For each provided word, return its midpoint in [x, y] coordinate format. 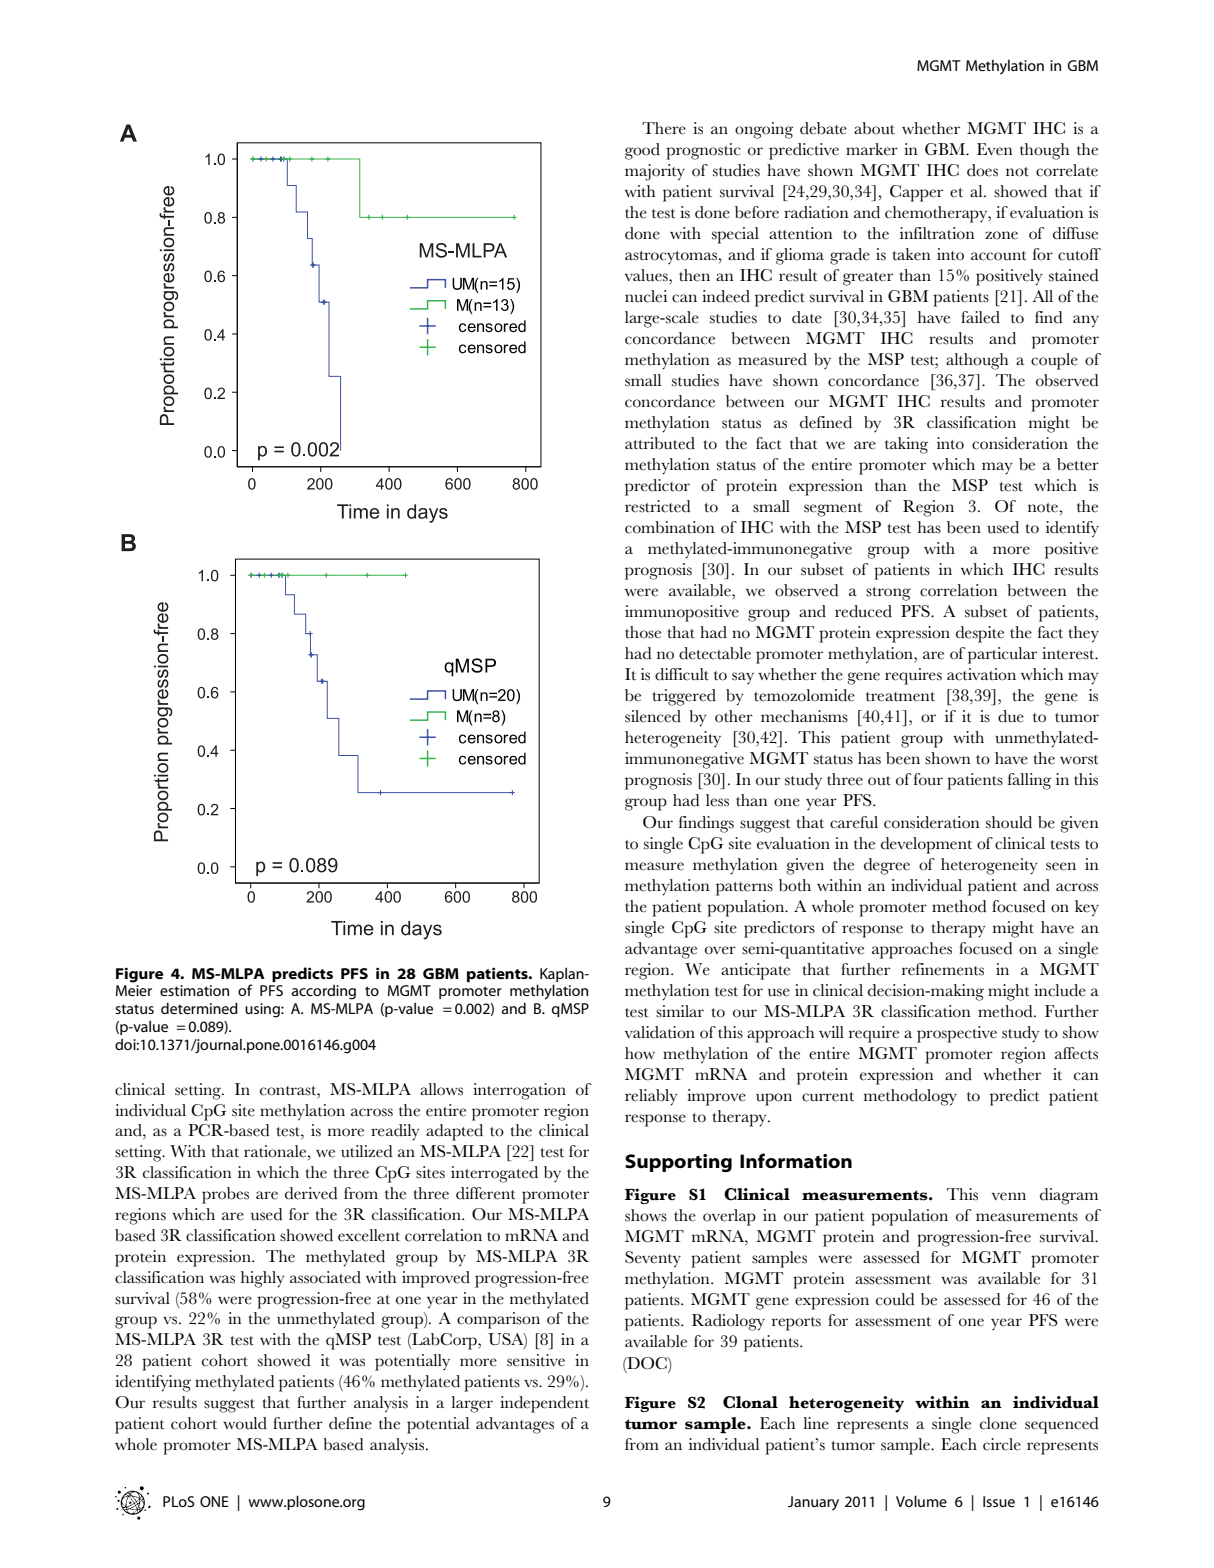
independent [544, 1404]
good [642, 151]
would [245, 1423]
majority [655, 172]
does [982, 170]
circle [1002, 1444]
